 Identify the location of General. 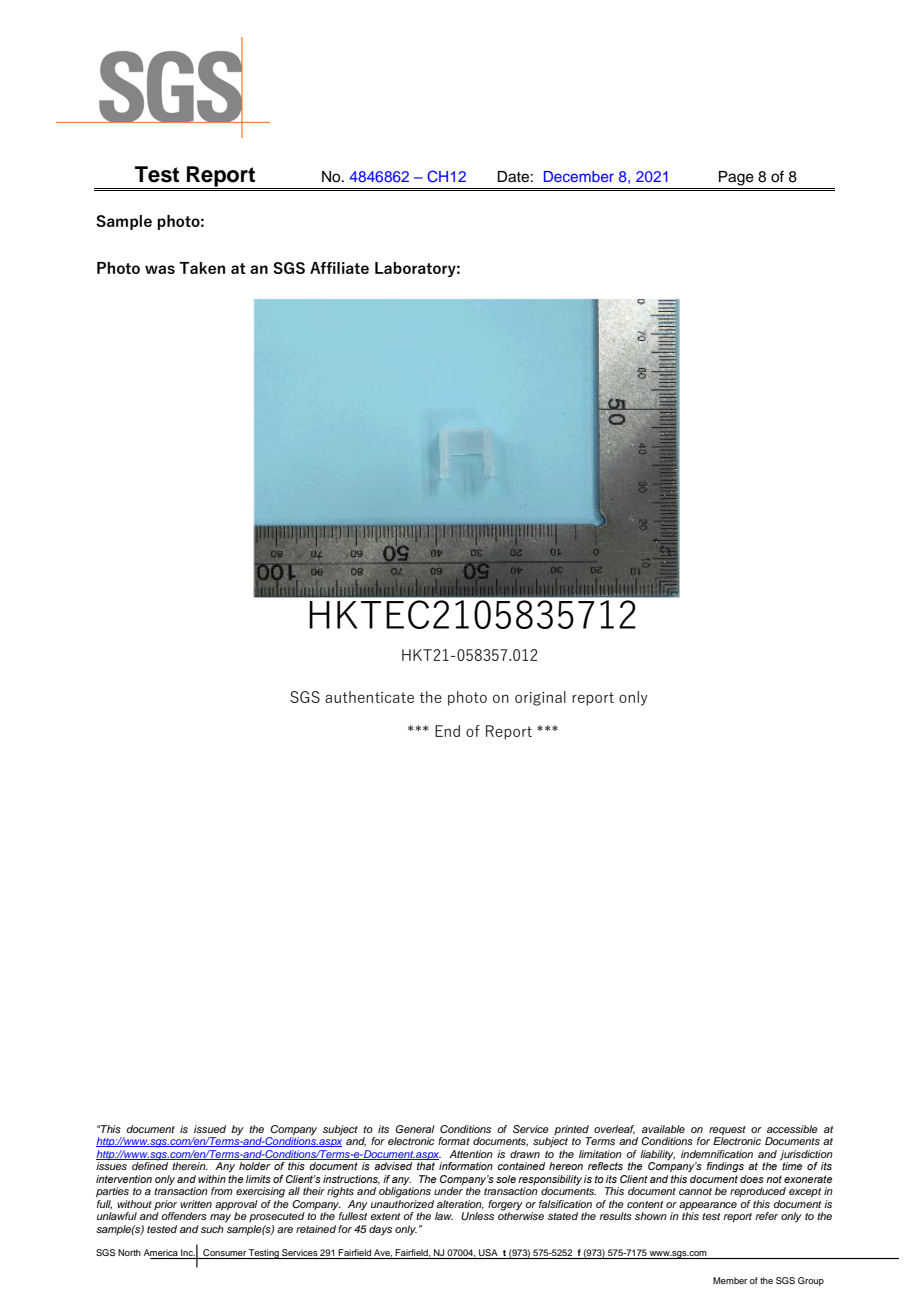
(415, 1129).
